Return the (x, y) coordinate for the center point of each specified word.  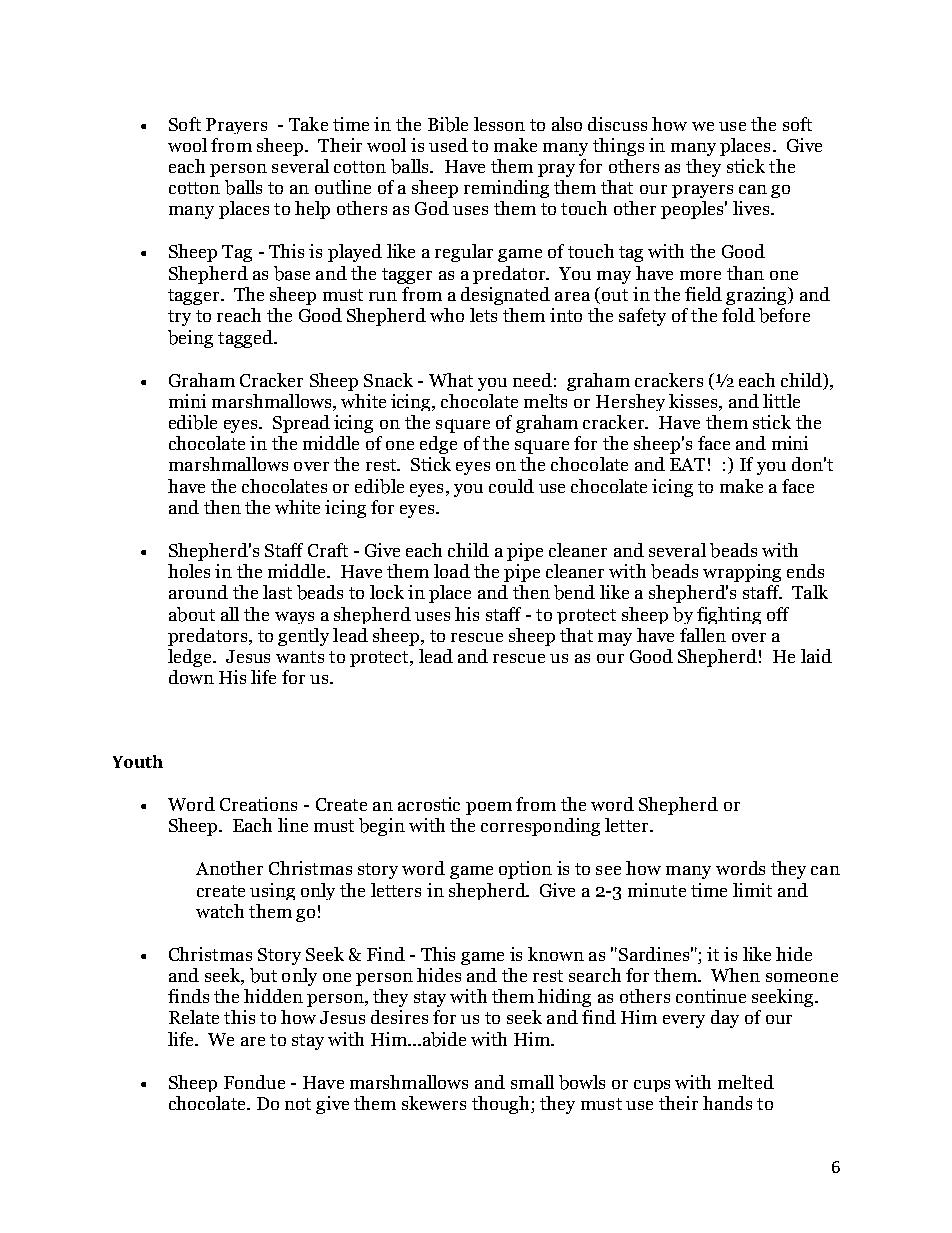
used (448, 145)
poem (489, 808)
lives (752, 208)
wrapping (742, 573)
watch (220, 911)
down (191, 677)
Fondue (254, 1082)
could (511, 486)
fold (738, 315)
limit (752, 890)
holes (189, 571)
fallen (703, 635)
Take (308, 124)
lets (483, 315)
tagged (246, 339)
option (525, 870)
